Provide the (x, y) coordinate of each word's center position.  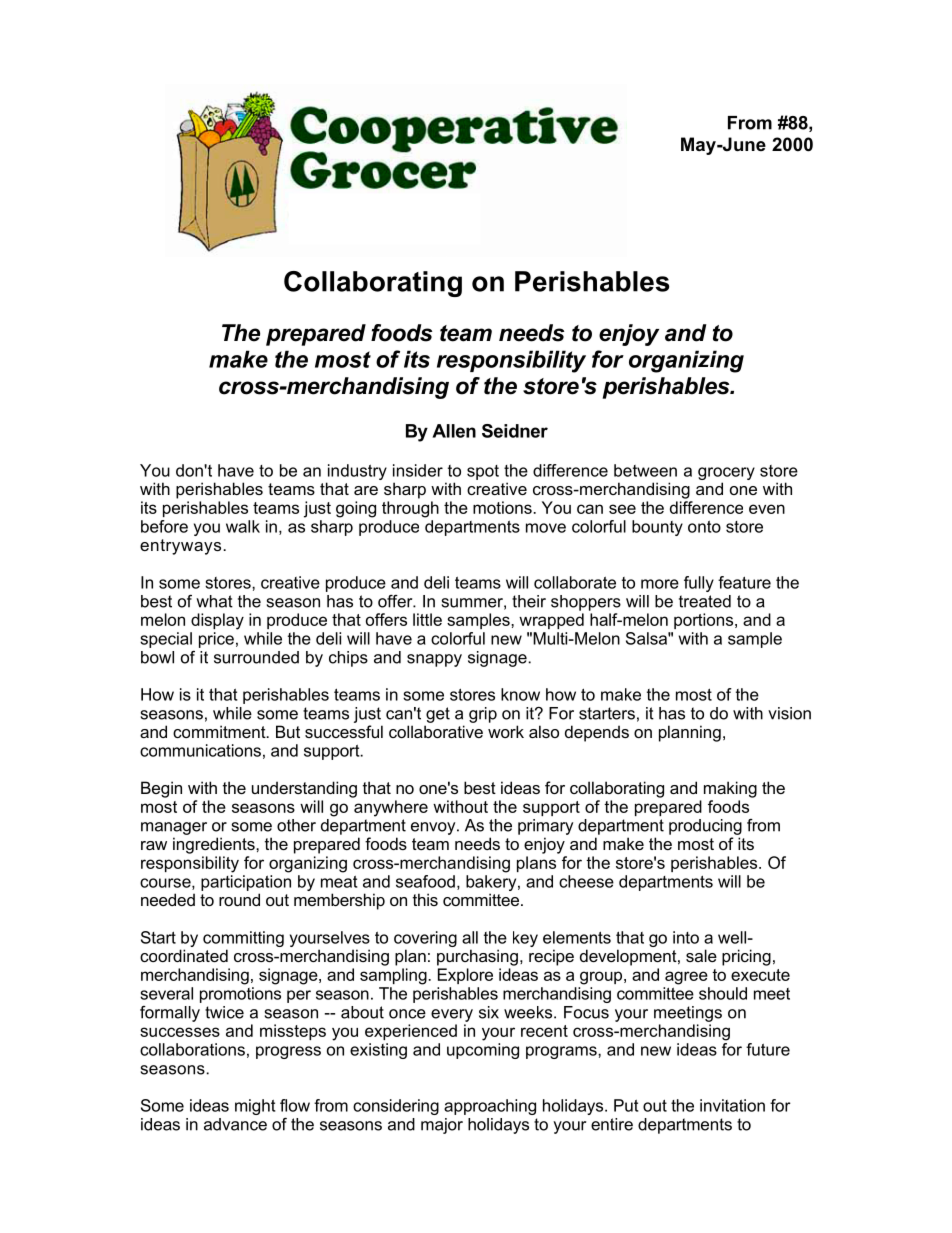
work (506, 731)
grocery (726, 473)
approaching (490, 1107)
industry (357, 472)
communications (200, 750)
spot (483, 472)
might (255, 1107)
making (730, 789)
